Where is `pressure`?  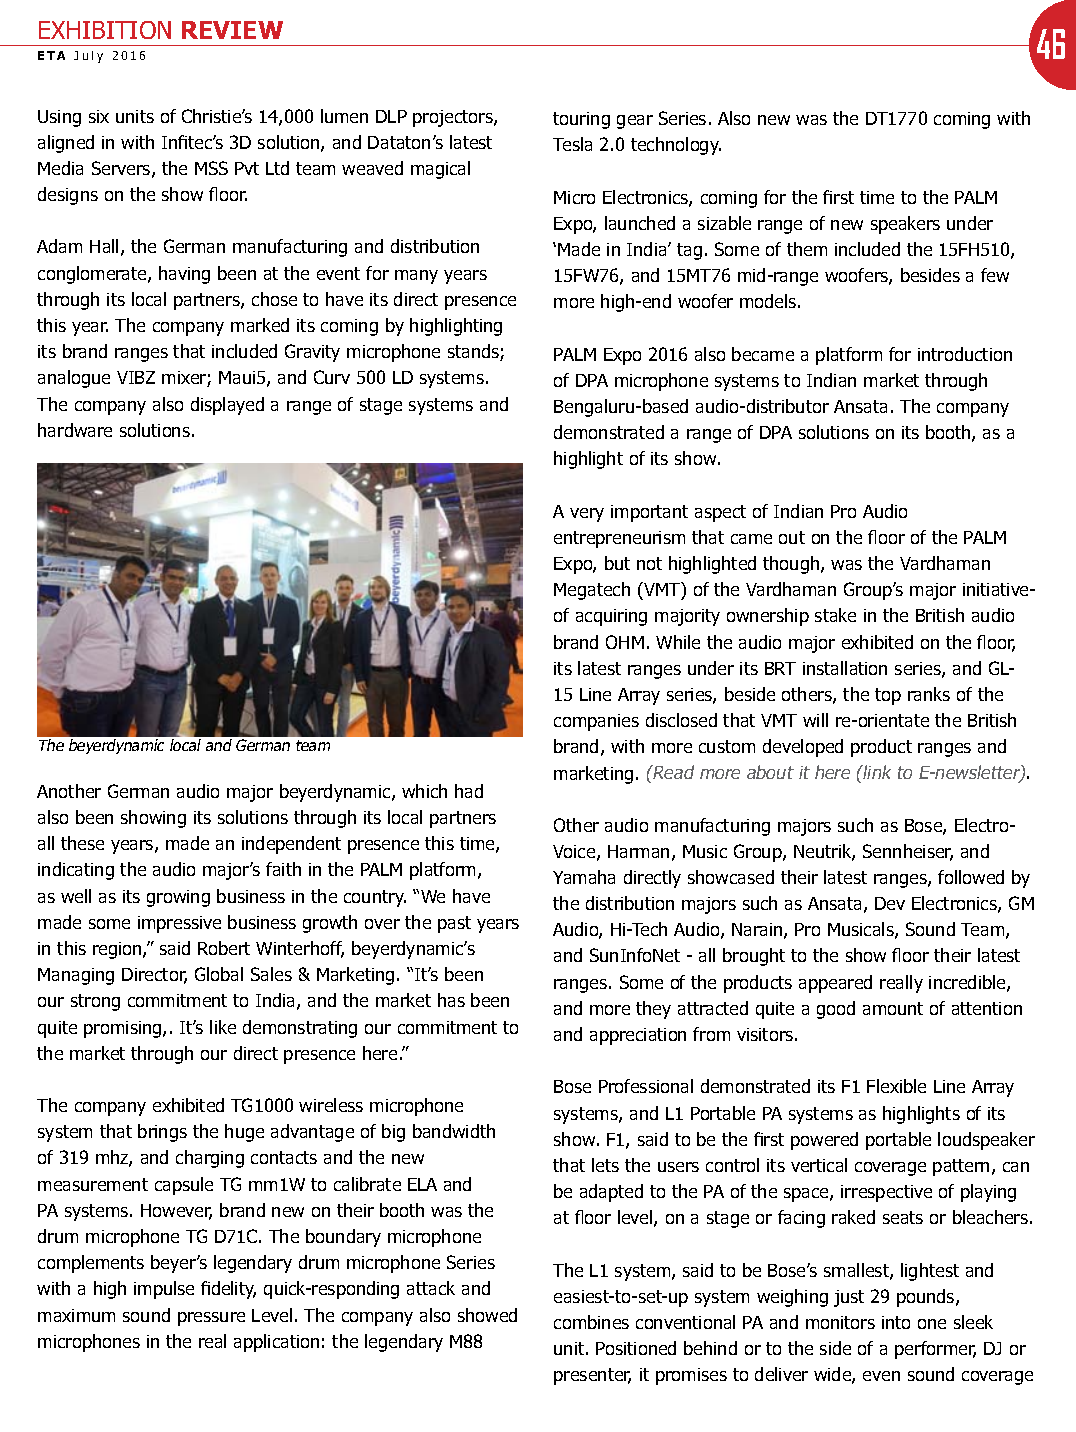
pressure is located at coordinates (211, 1319).
